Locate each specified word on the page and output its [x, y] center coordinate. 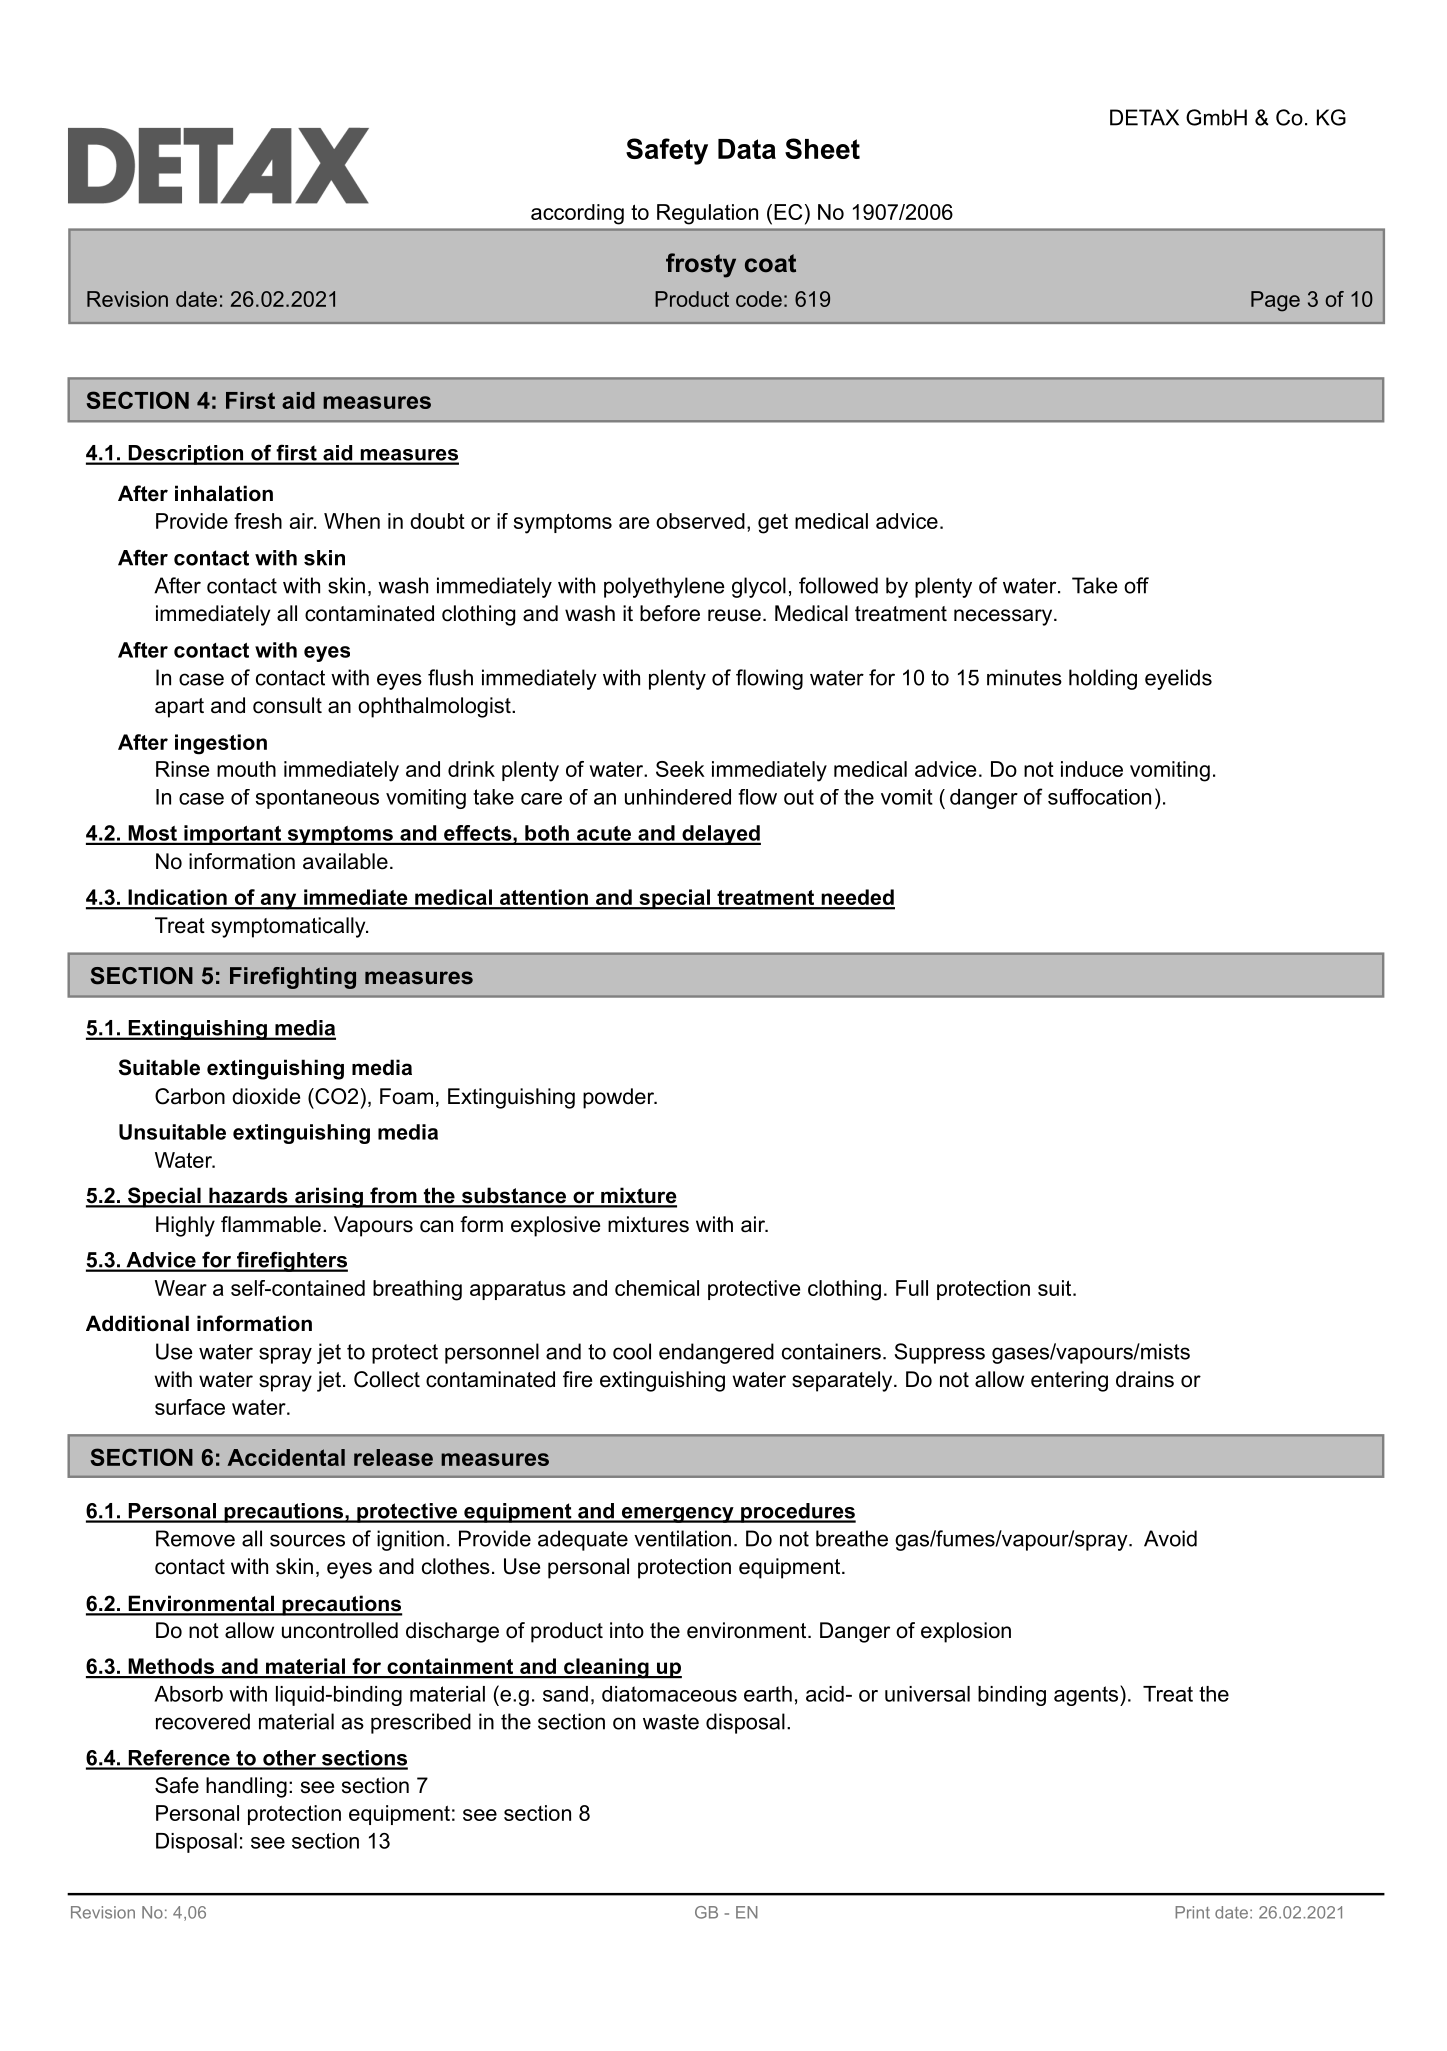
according [577, 214]
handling [246, 1787]
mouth [246, 769]
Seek [680, 769]
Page [1275, 301]
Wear [181, 1288]
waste [671, 1722]
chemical [657, 1288]
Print [1192, 1912]
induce [1092, 769]
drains [1145, 1379]
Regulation [707, 214]
